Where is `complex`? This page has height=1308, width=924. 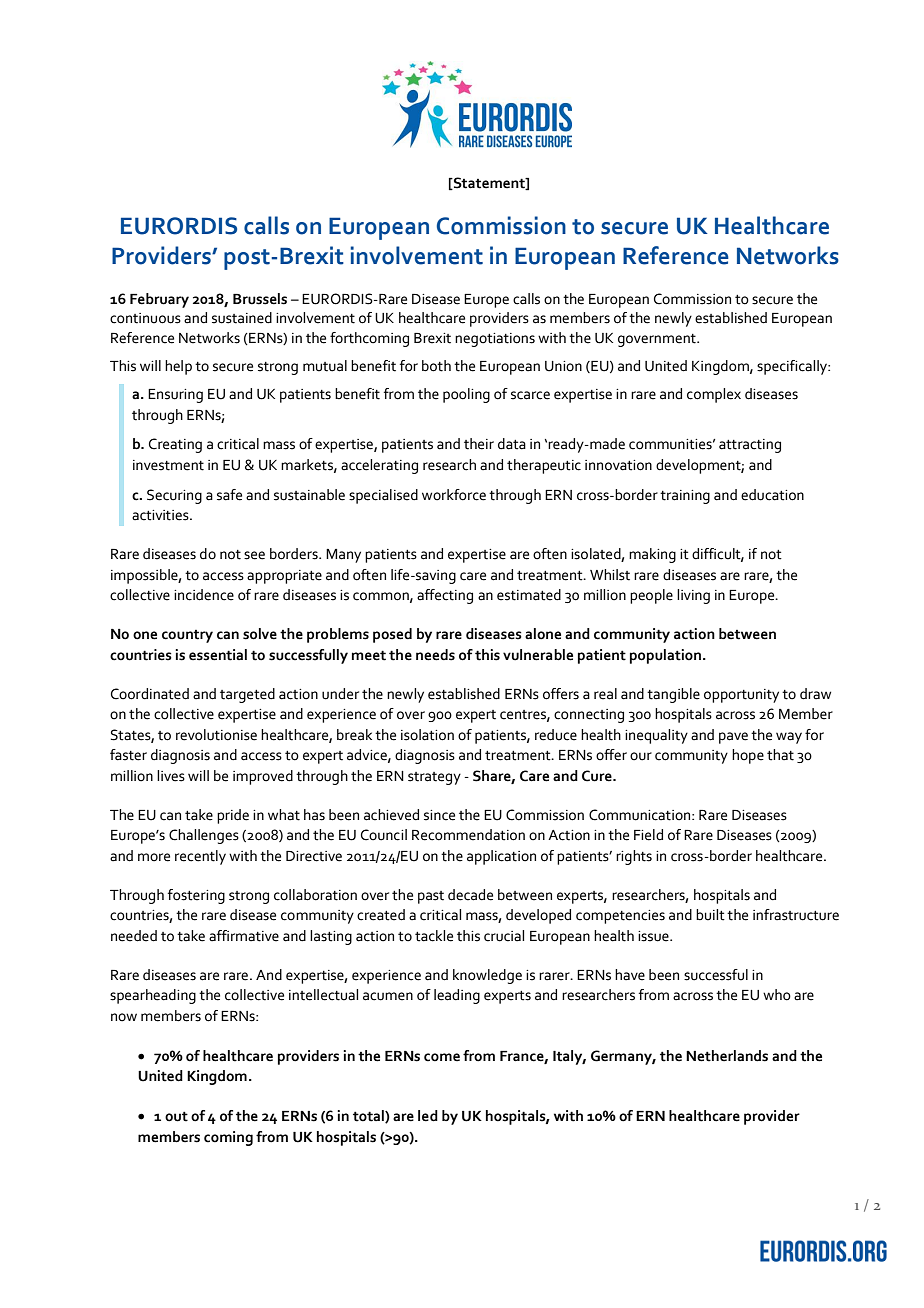 complex is located at coordinates (714, 395).
